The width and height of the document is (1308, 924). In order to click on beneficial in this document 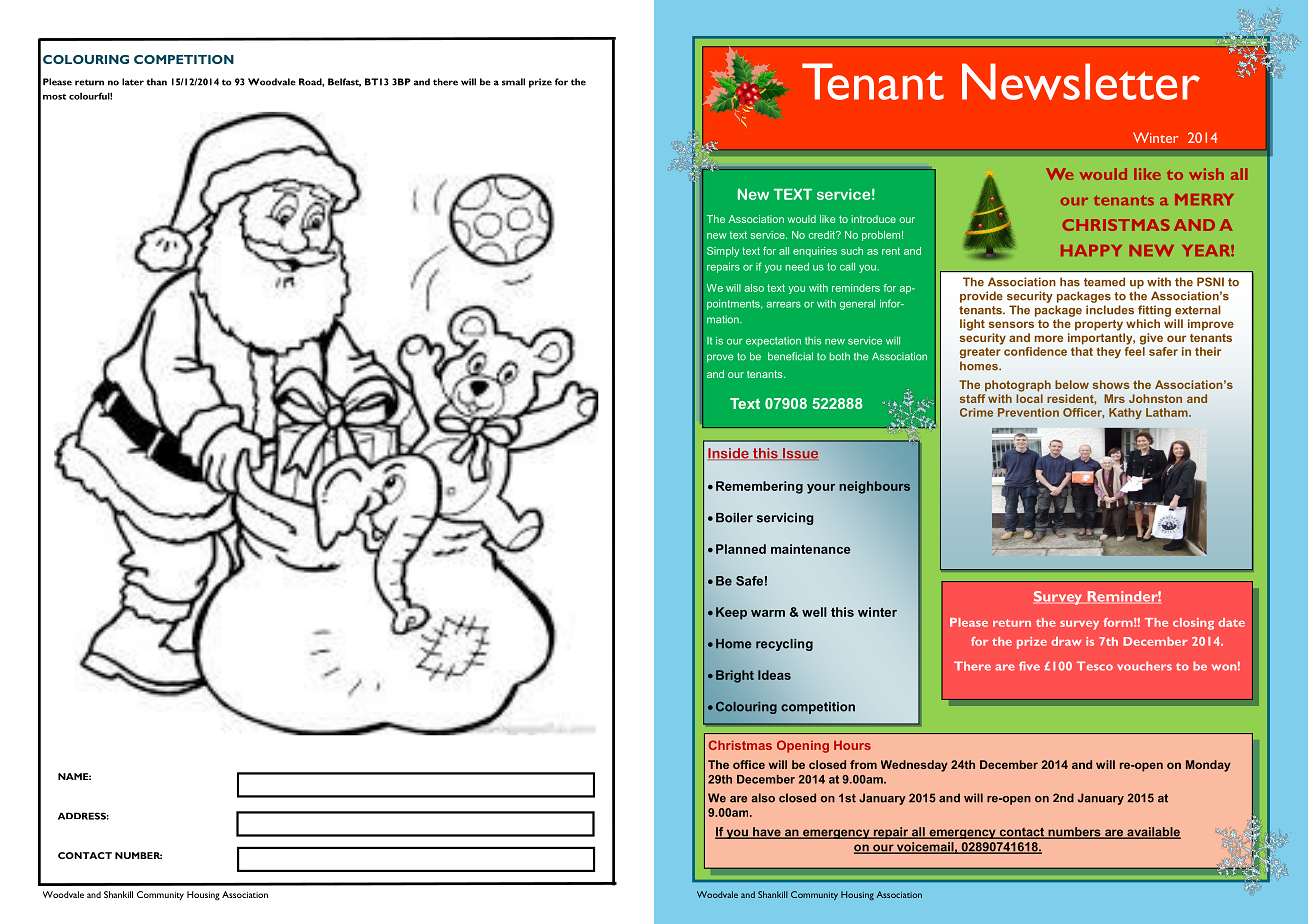, I will do `click(790, 356)`.
